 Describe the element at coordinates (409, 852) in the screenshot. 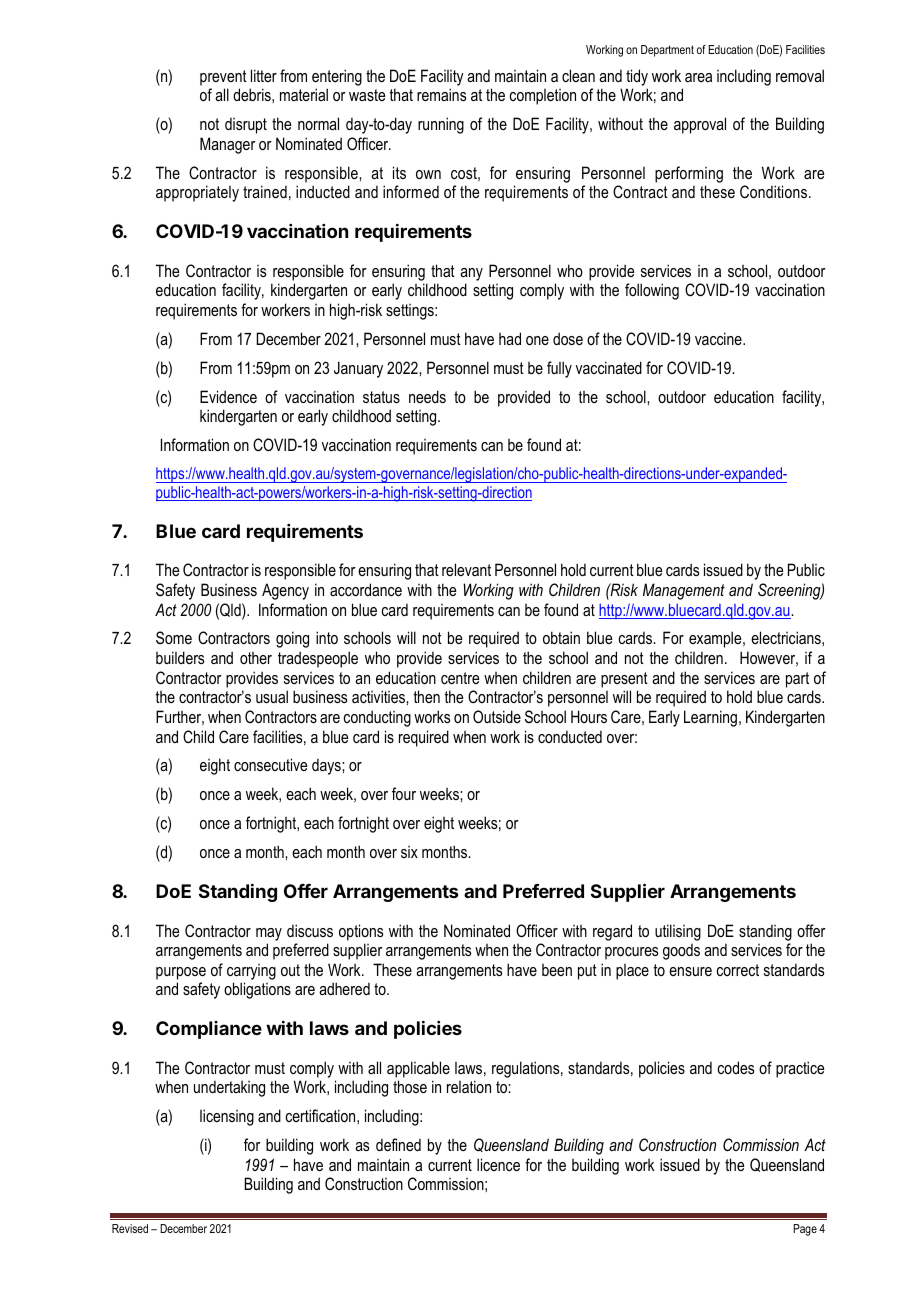

I see `six` at that location.
